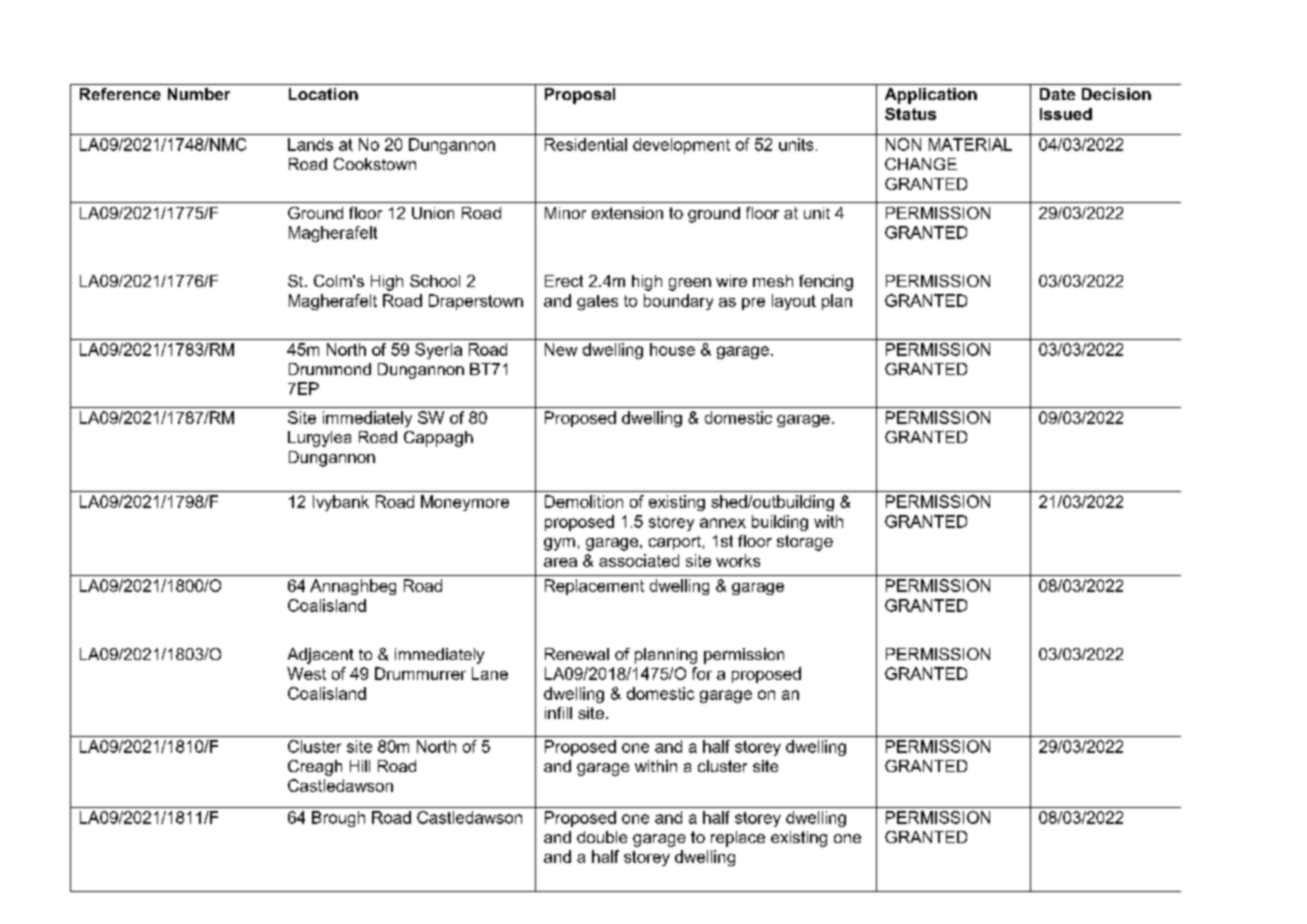  Describe the element at coordinates (199, 94) in the screenshot. I see `Number` at that location.
